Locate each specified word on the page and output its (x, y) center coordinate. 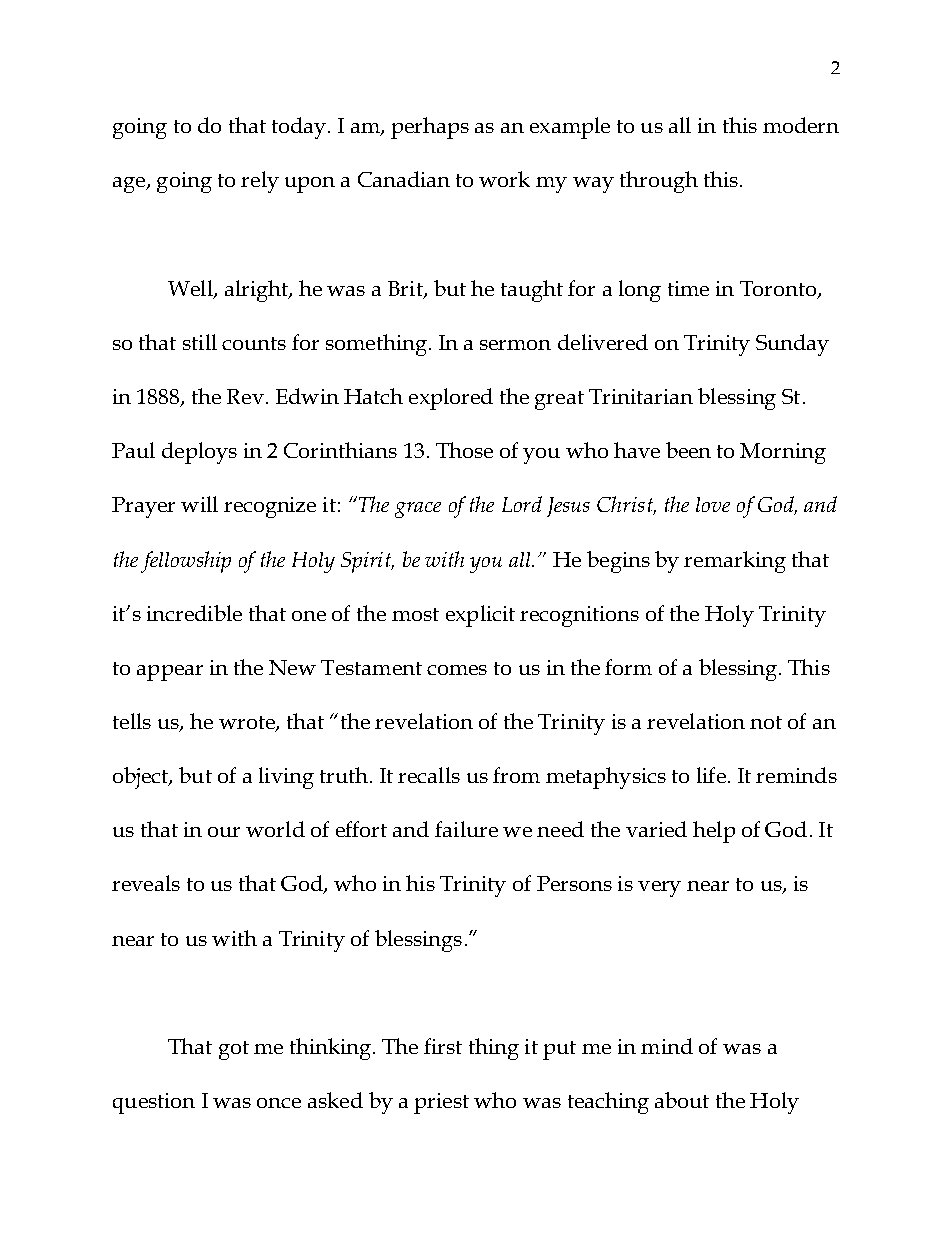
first (443, 1046)
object (142, 778)
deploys (199, 453)
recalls (429, 775)
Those (464, 450)
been (688, 450)
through (659, 182)
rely (260, 182)
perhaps (430, 128)
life (711, 775)
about (682, 1100)
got (234, 1050)
